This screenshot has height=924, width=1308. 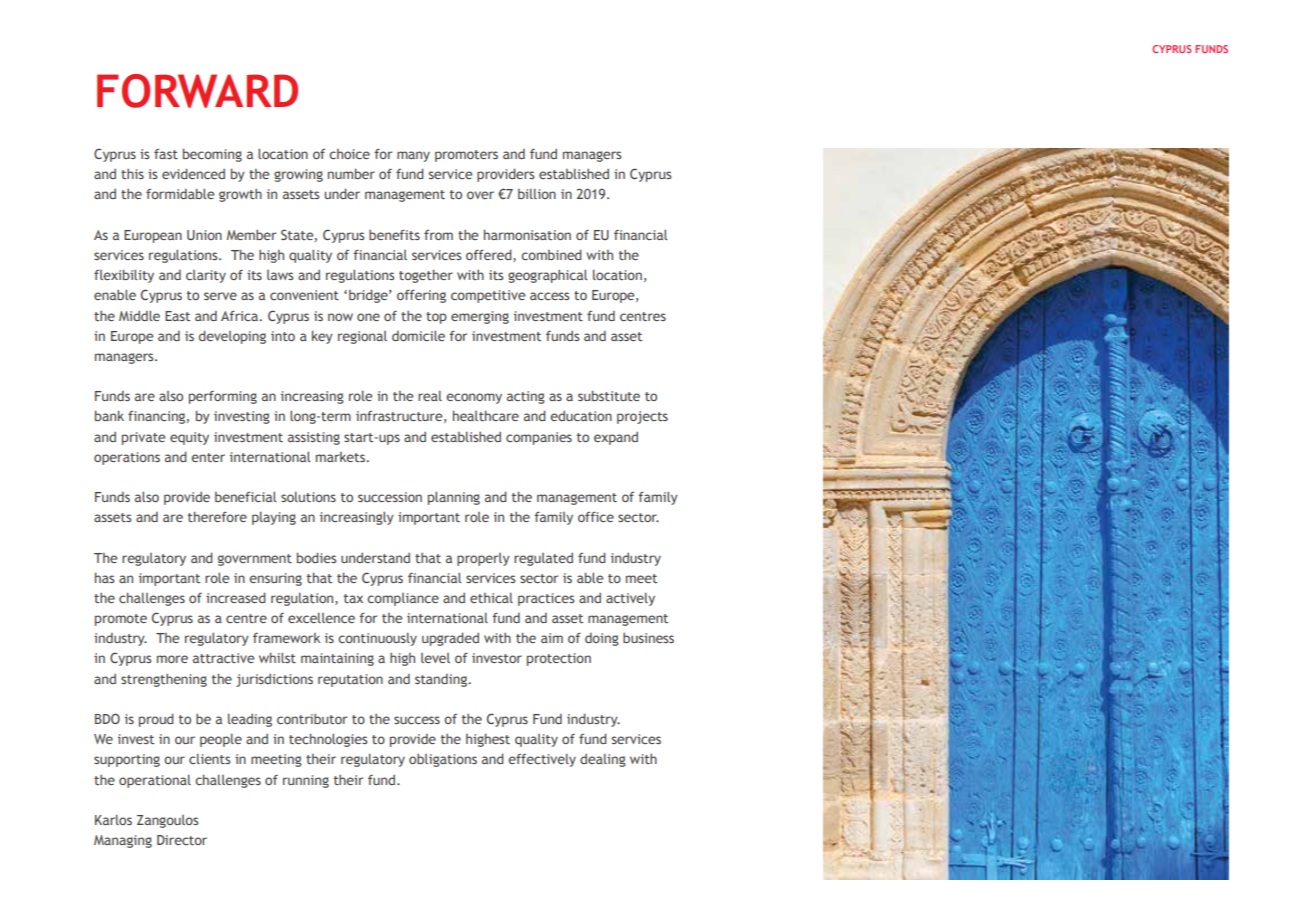 What do you see at coordinates (182, 840) in the screenshot?
I see `Director` at bounding box center [182, 840].
